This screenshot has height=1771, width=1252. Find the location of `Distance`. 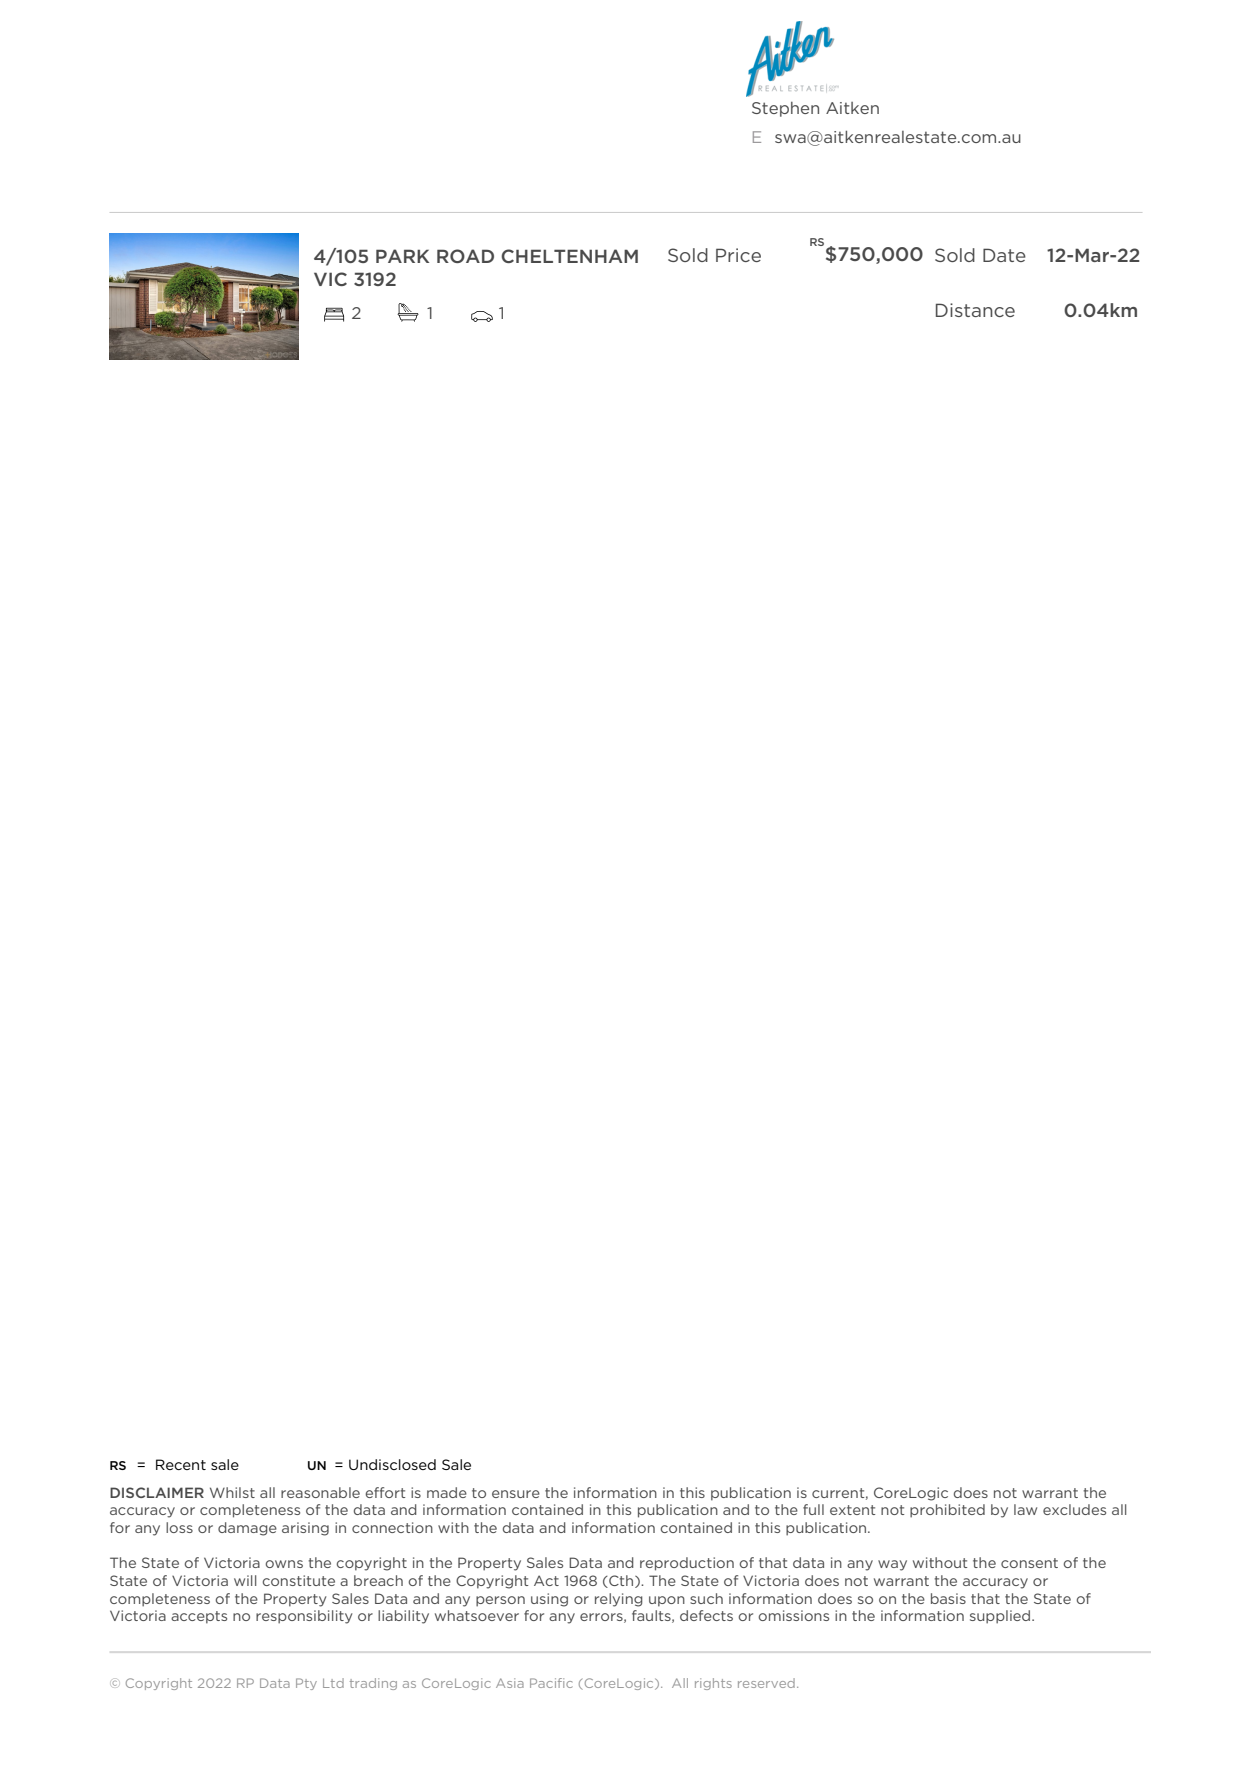

Distance is located at coordinates (975, 310).
